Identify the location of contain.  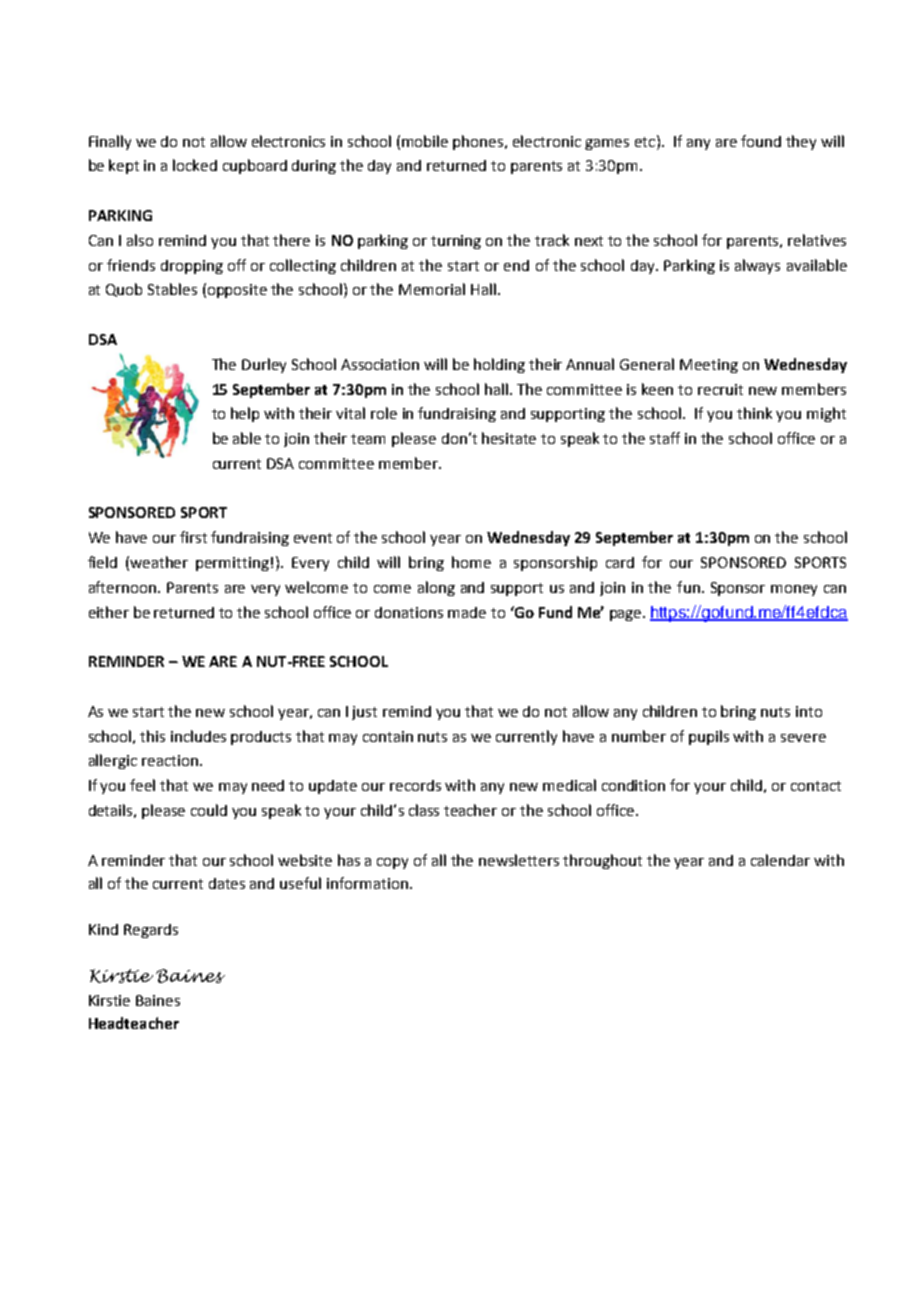
(388, 736).
